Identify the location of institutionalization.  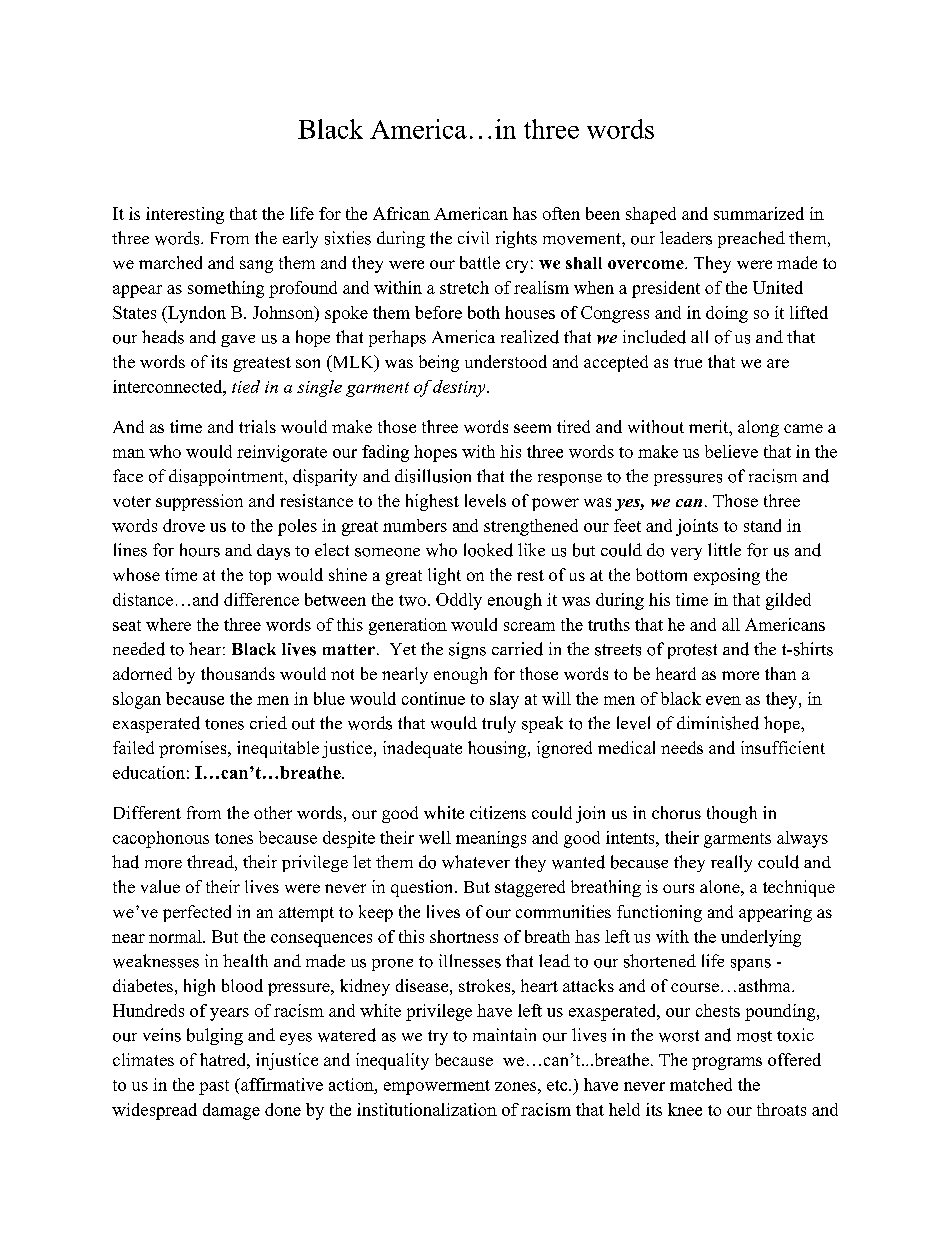
(427, 1109).
